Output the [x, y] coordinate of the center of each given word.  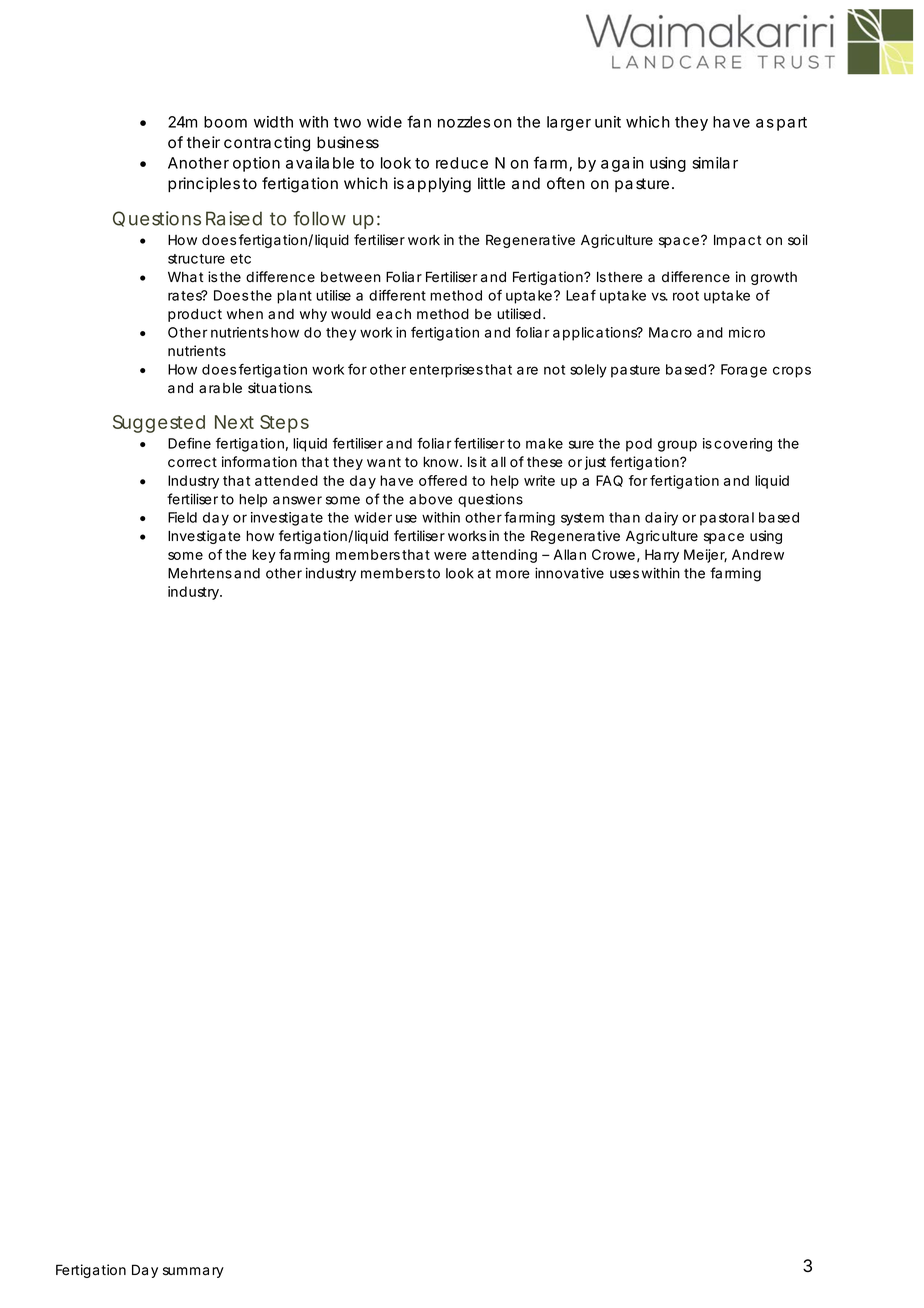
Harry [662, 556]
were [450, 556]
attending [504, 556]
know [442, 462]
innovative [569, 573]
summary [193, 1272]
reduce [462, 163]
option [256, 164]
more [512, 574]
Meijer [705, 556]
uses [624, 574]
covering [743, 445]
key [264, 556]
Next [234, 422]
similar [715, 163]
